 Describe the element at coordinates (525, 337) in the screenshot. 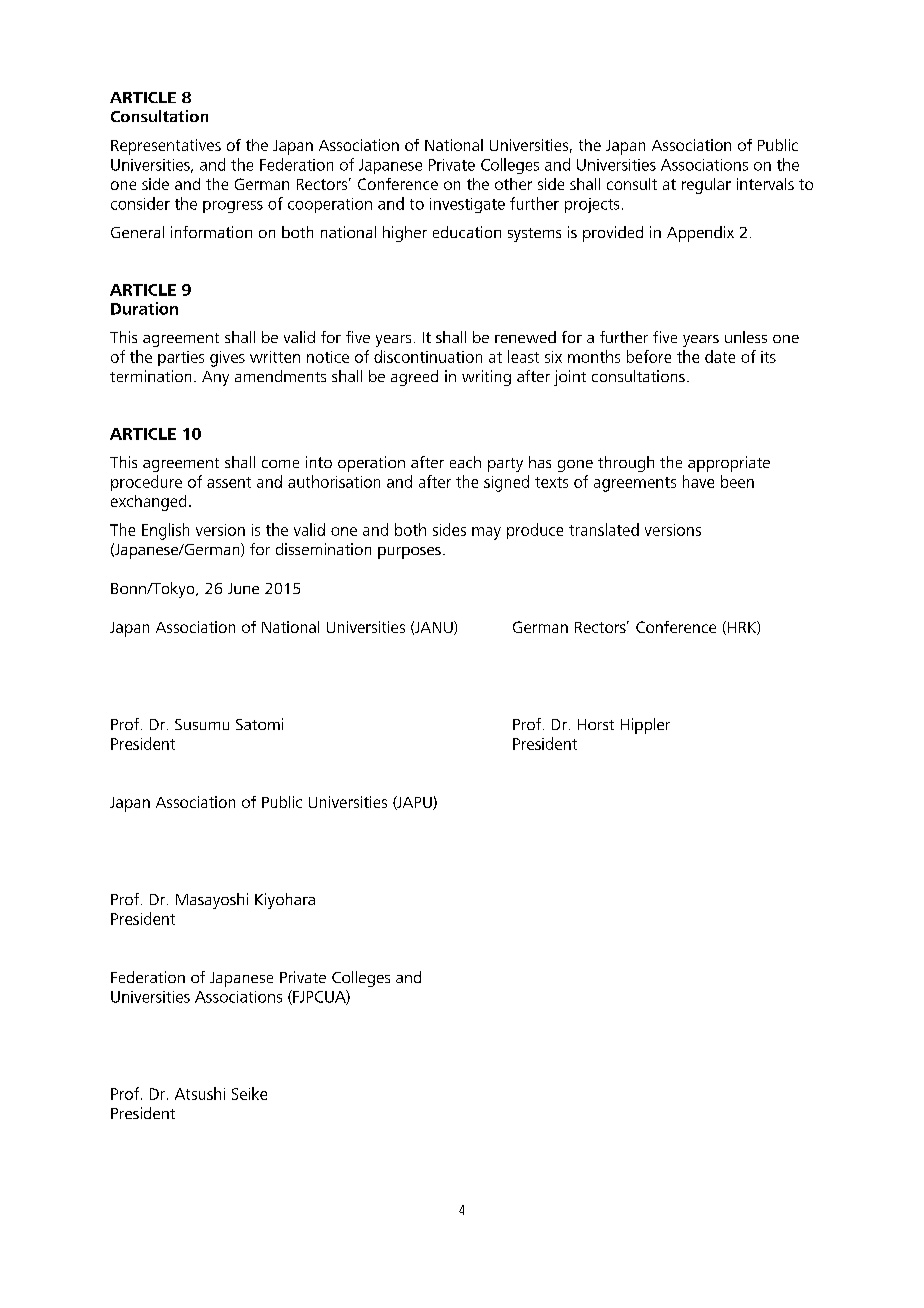

I see `renewed` at that location.
